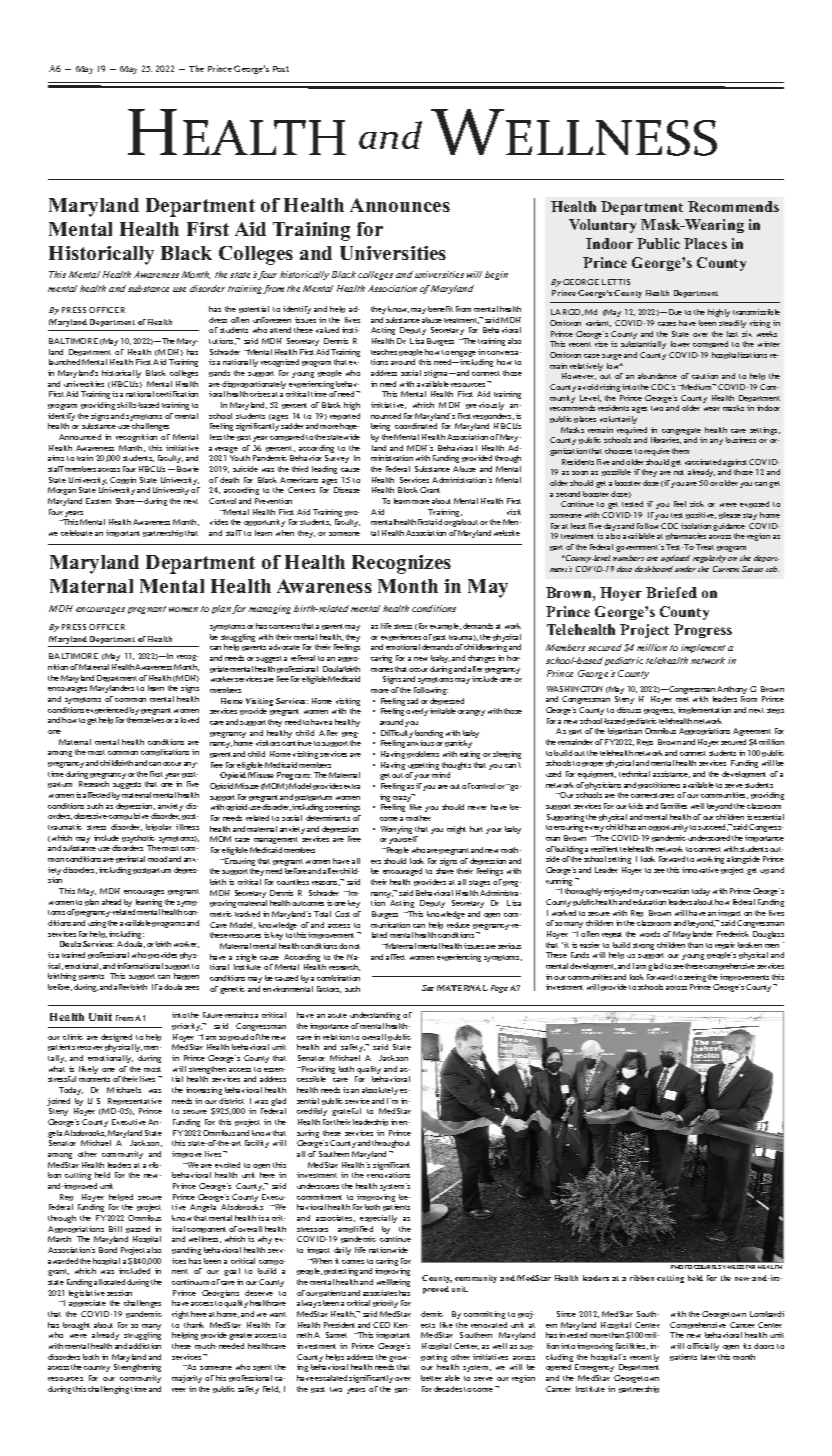  Describe the element at coordinates (602, 226) in the screenshot. I see `Voluntary` at that location.
